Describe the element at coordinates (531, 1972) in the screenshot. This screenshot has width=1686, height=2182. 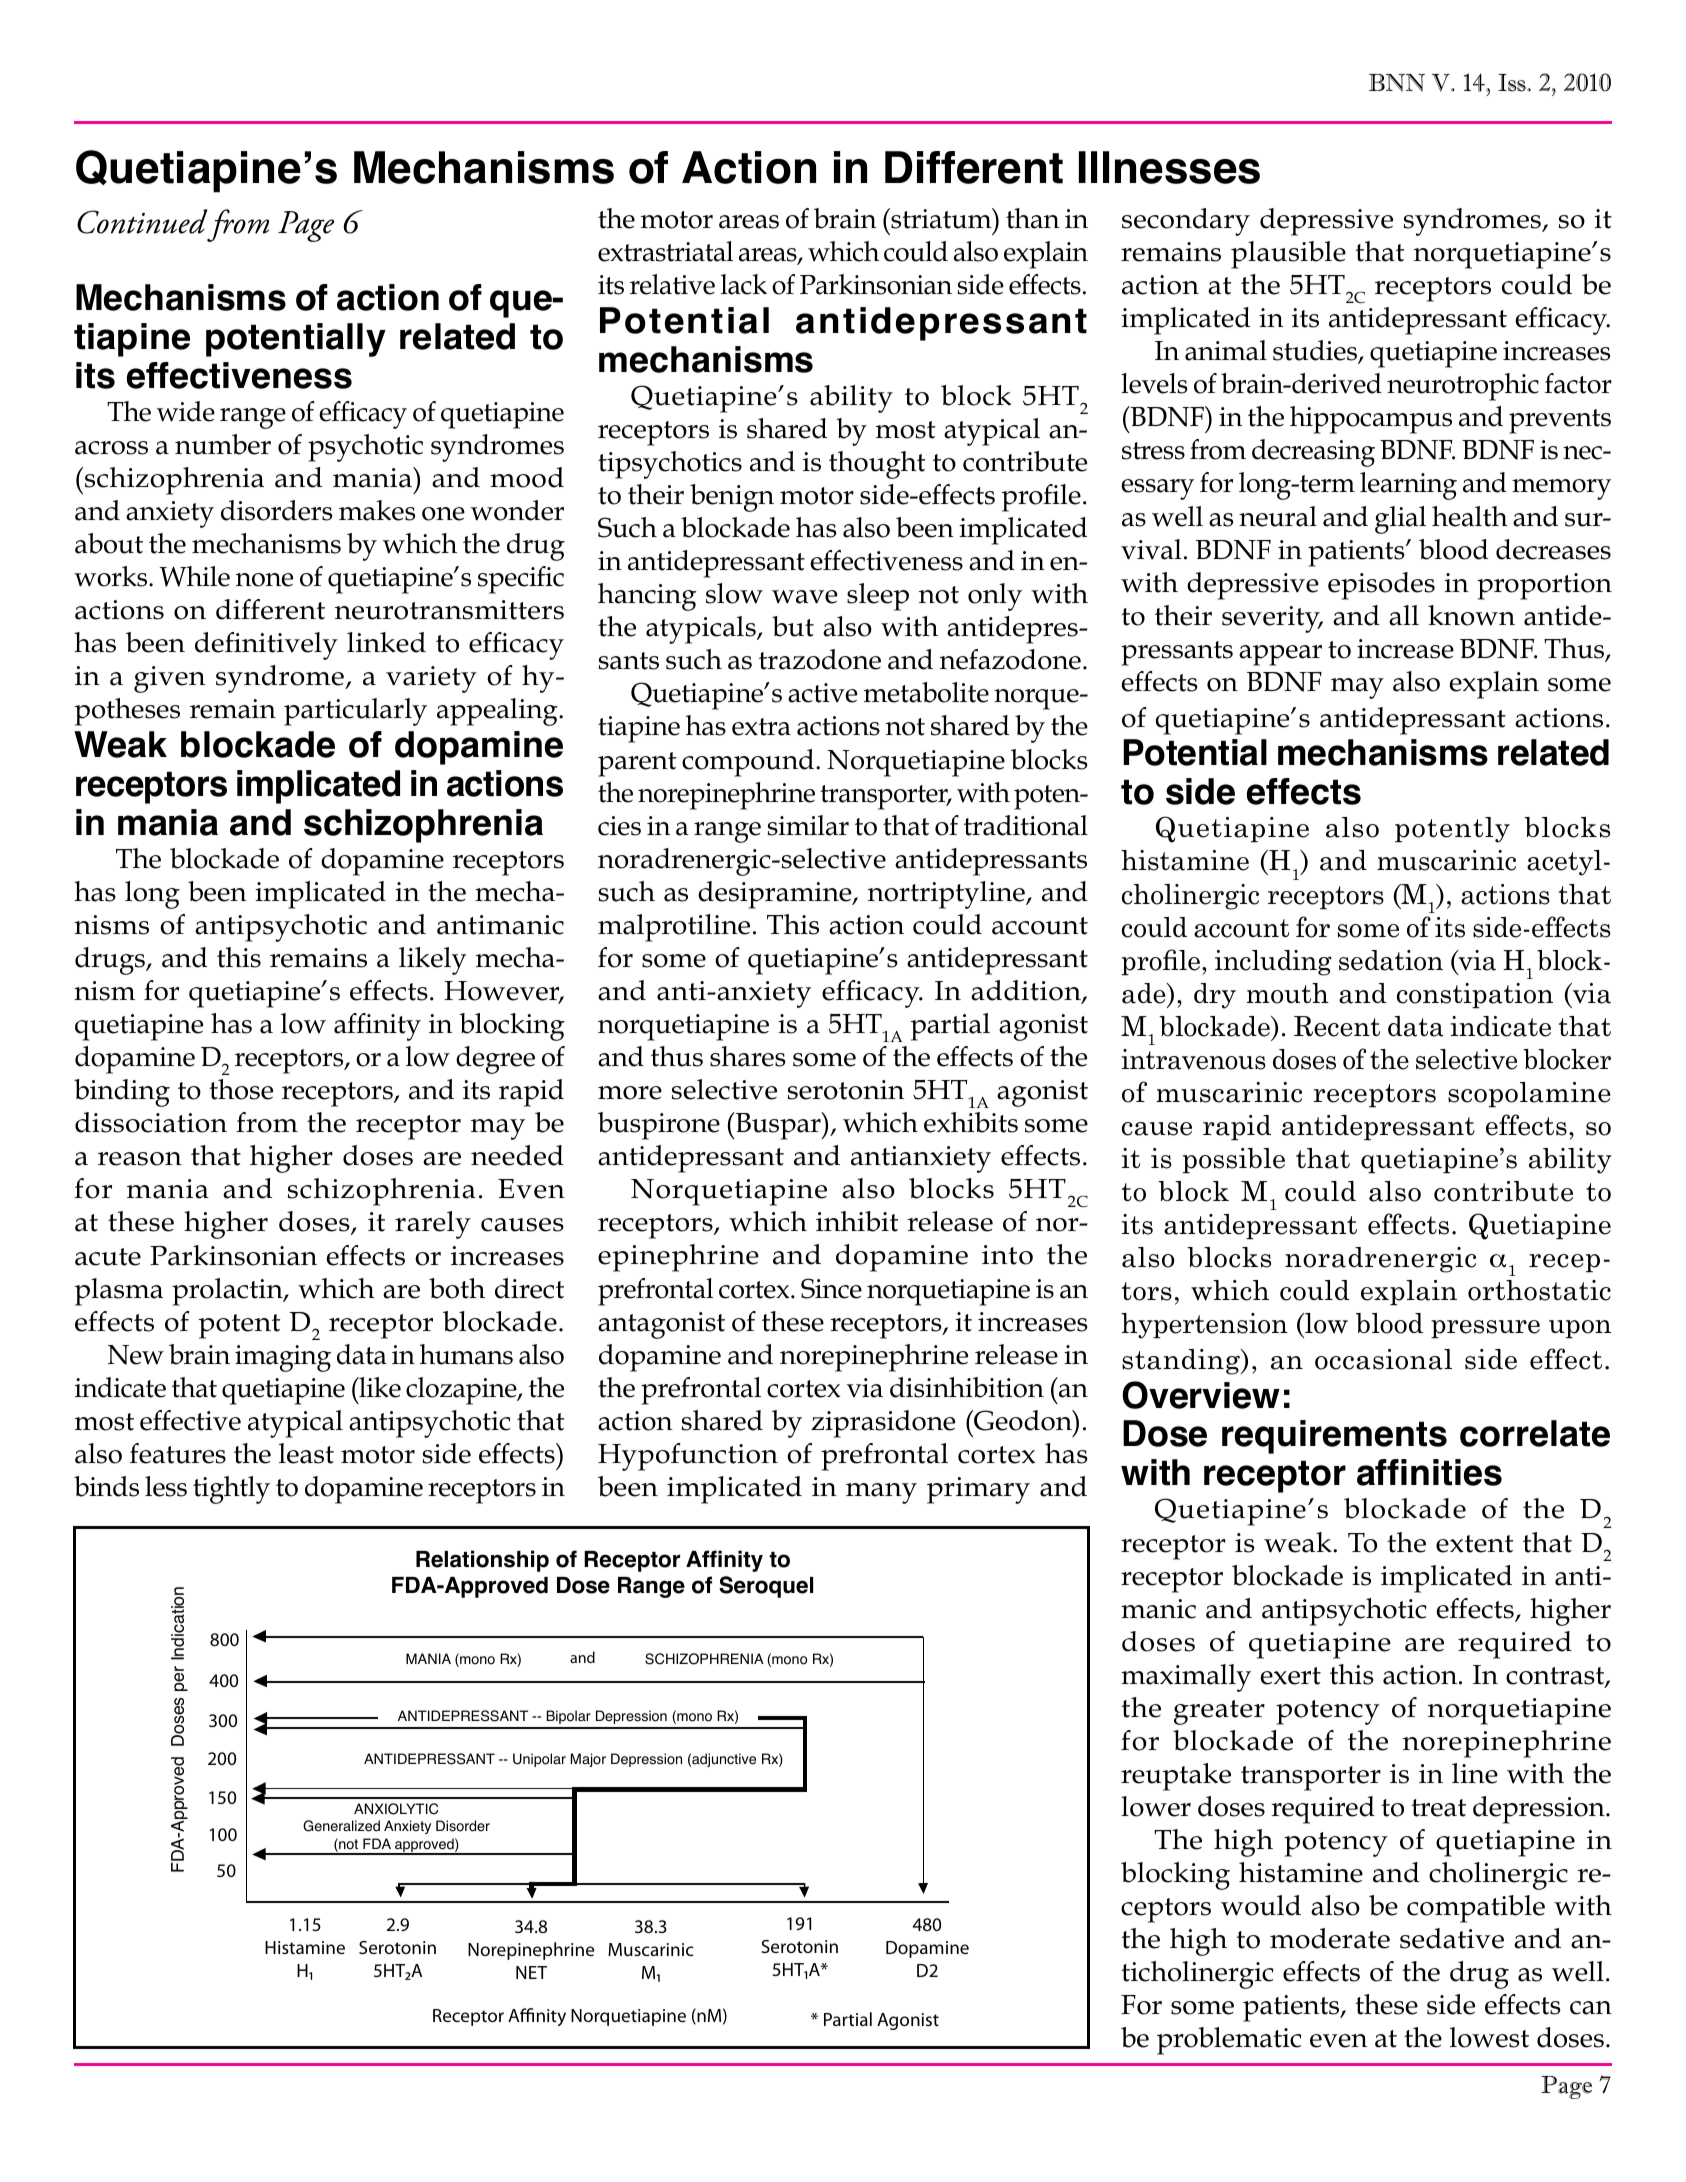
I see `NET` at that location.
